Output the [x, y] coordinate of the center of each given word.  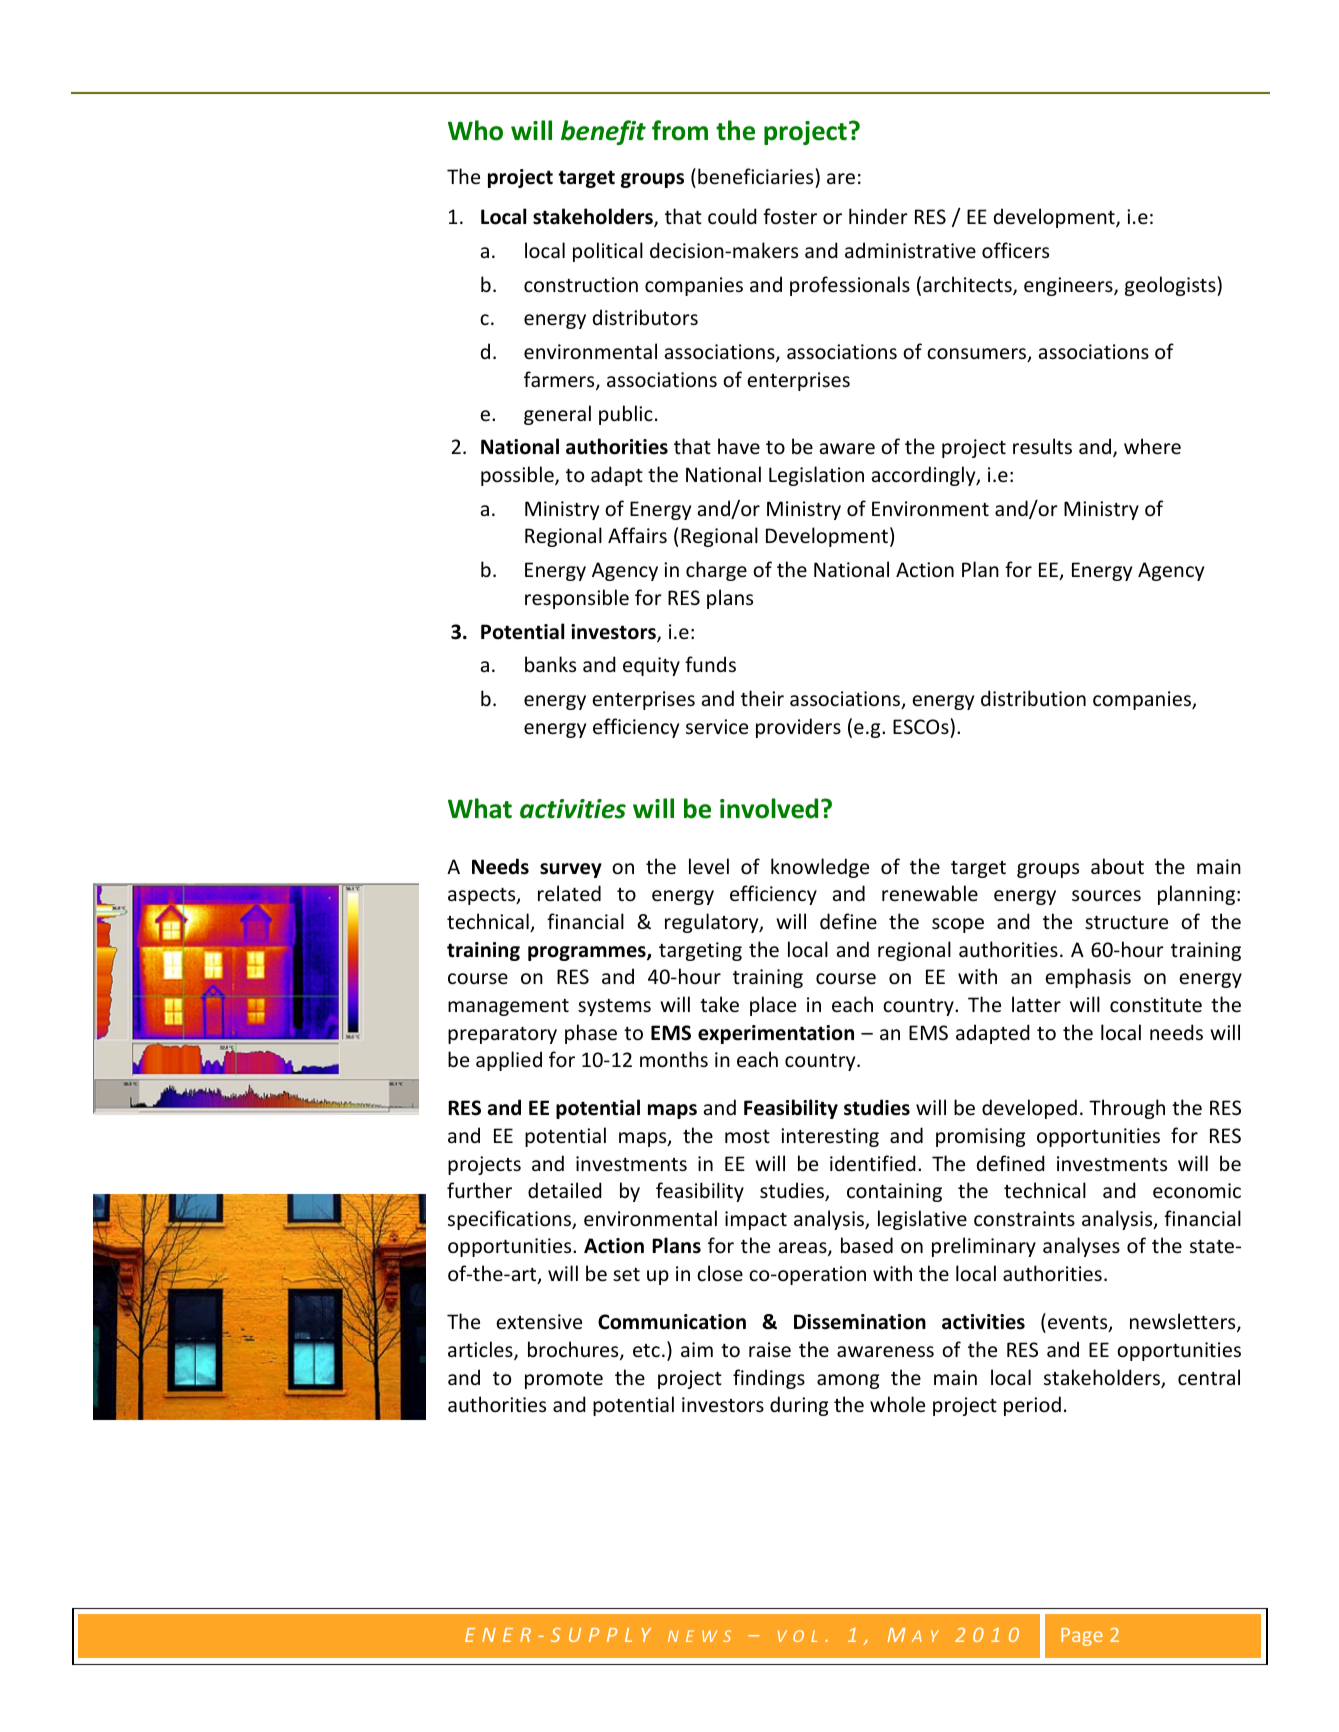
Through [1127, 1109]
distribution [1033, 698]
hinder [878, 216]
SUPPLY [601, 1635]
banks [550, 664]
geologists [1171, 286]
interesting [830, 1137]
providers [798, 728]
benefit [603, 132]
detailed [565, 1190]
